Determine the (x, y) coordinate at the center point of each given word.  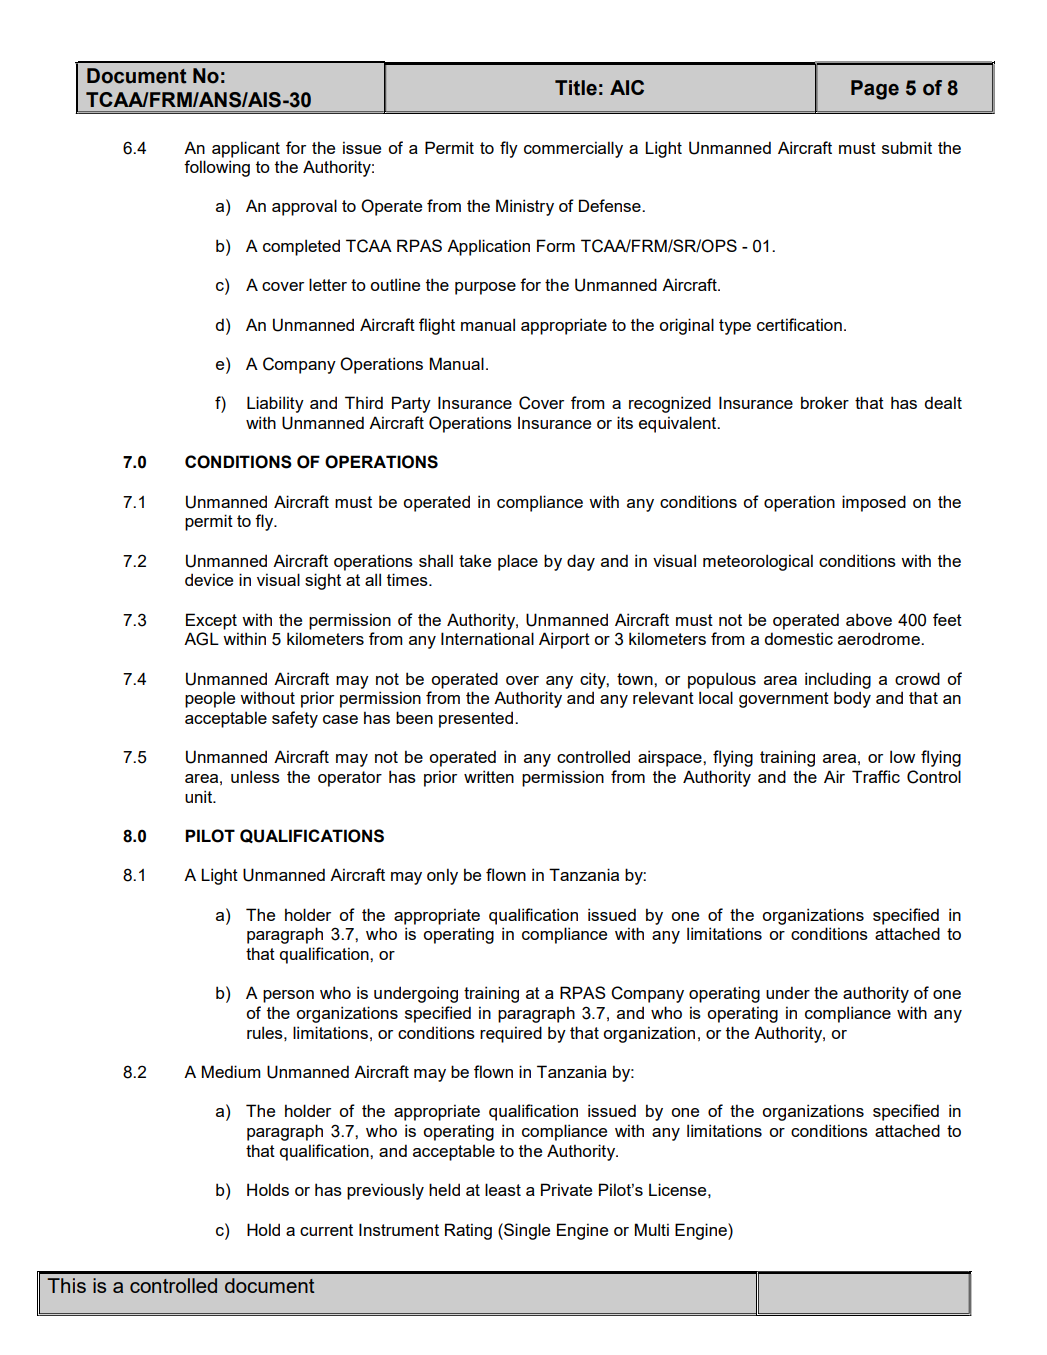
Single (526, 1231)
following (217, 168)
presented (476, 719)
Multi (652, 1229)
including (838, 680)
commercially (573, 149)
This (66, 1285)
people (210, 699)
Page (875, 90)
